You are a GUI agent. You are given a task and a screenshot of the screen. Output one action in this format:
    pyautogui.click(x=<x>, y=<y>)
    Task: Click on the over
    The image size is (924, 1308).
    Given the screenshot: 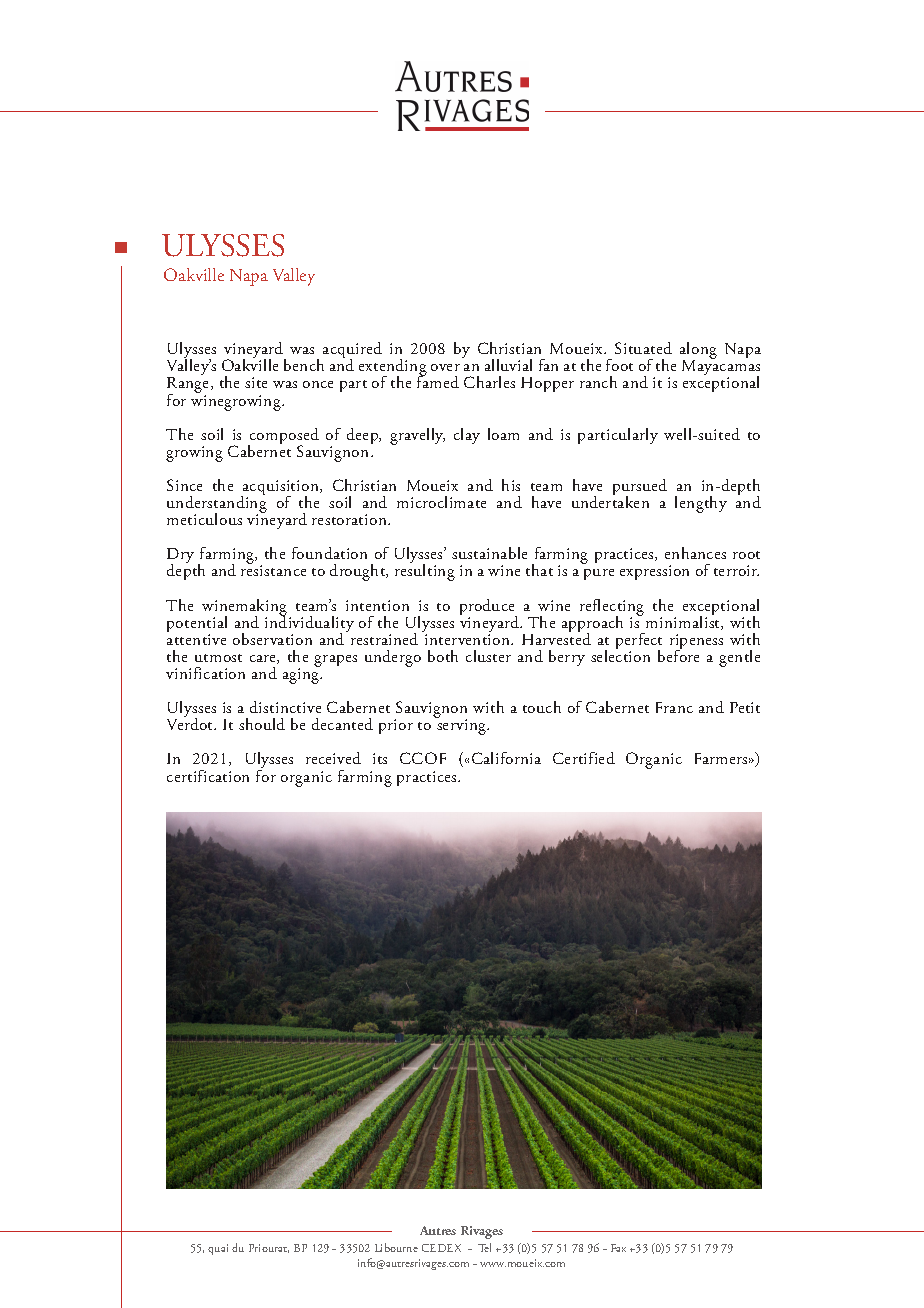 What is the action you would take?
    pyautogui.click(x=445, y=367)
